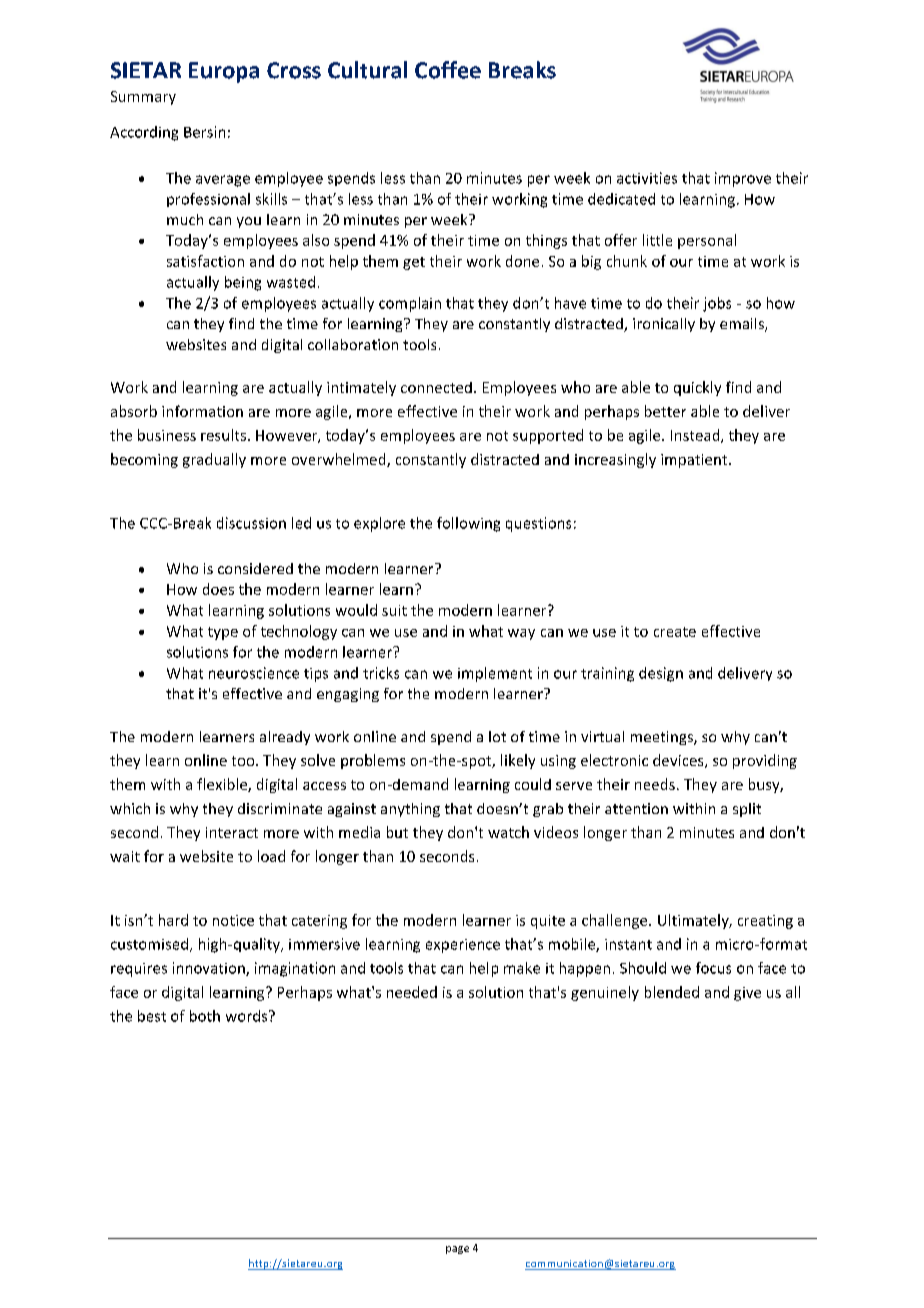 Image resolution: width=924 pixels, height=1308 pixels. I want to click on interact, so click(232, 832).
